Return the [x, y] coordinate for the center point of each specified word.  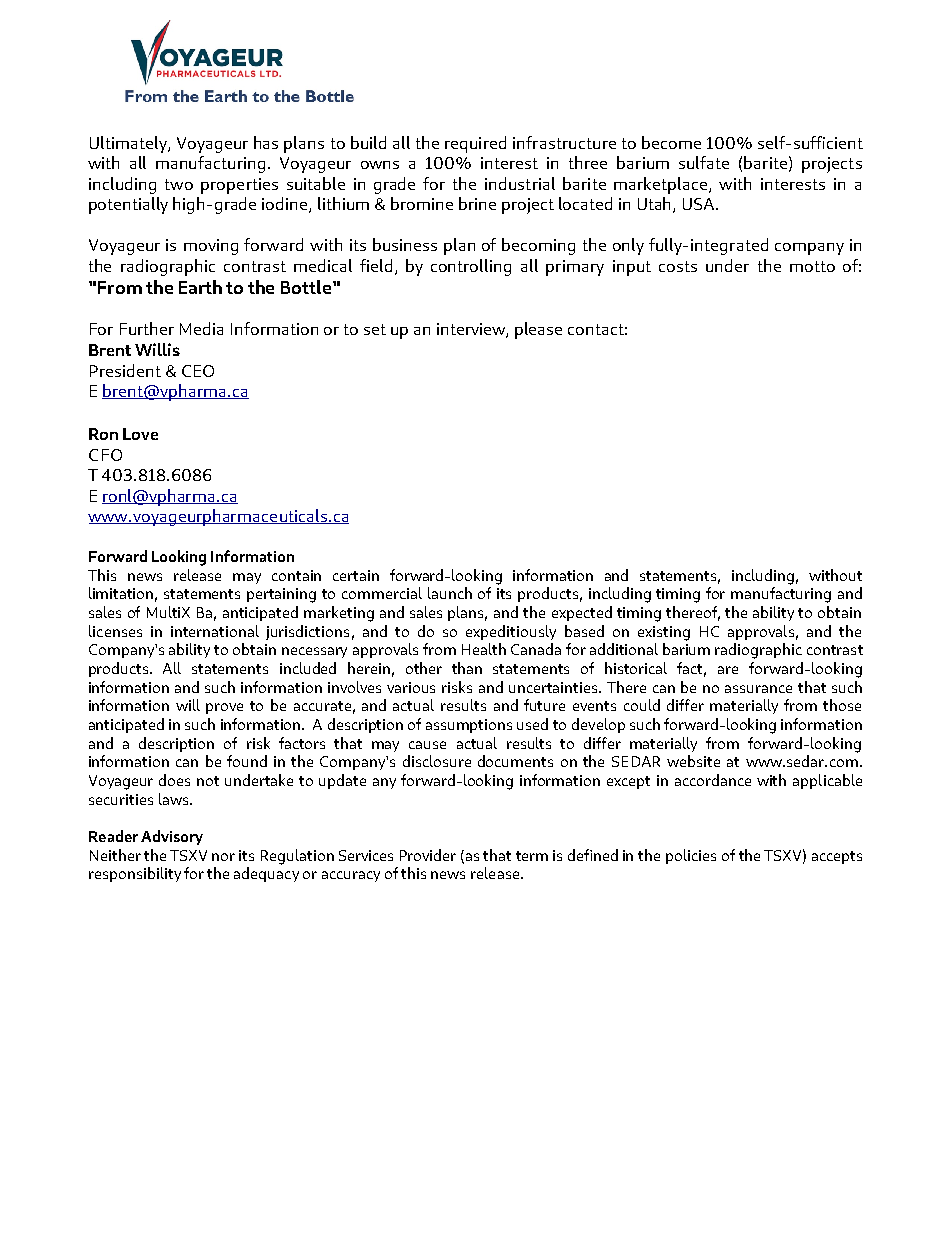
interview [472, 330]
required [475, 144]
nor [223, 857]
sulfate [704, 162]
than [467, 668]
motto [812, 266]
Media [201, 328]
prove [224, 708]
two [179, 184]
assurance [758, 689]
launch [450, 593]
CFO [105, 455]
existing [664, 633]
